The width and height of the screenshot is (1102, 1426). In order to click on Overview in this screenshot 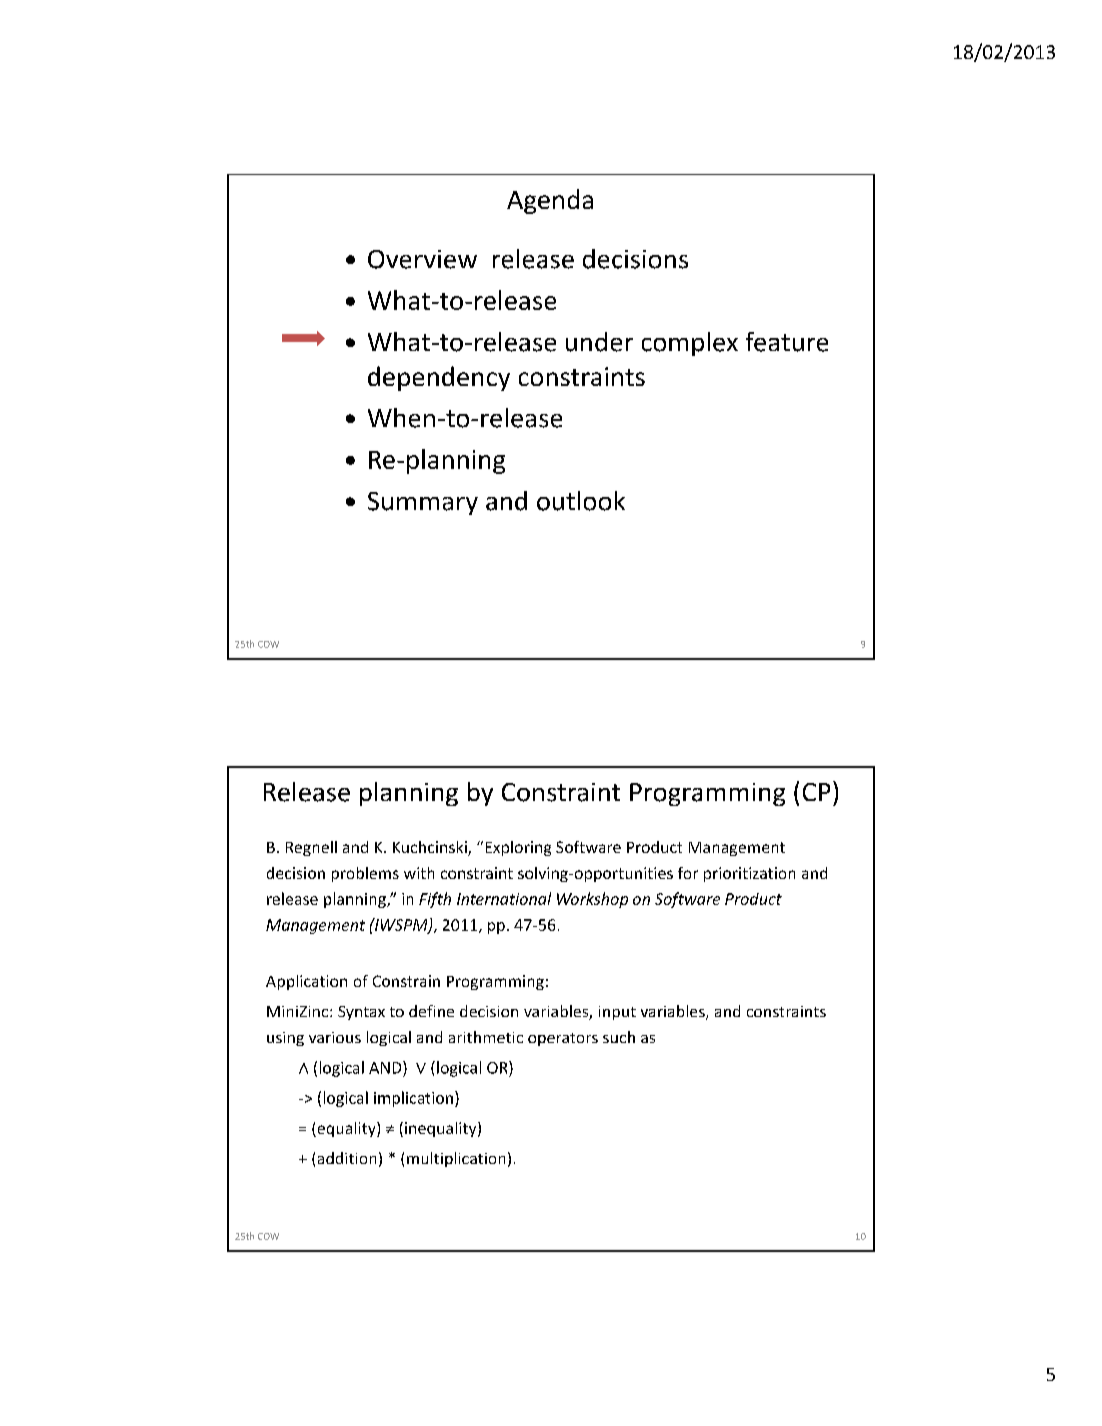, I will do `click(422, 259)`.
